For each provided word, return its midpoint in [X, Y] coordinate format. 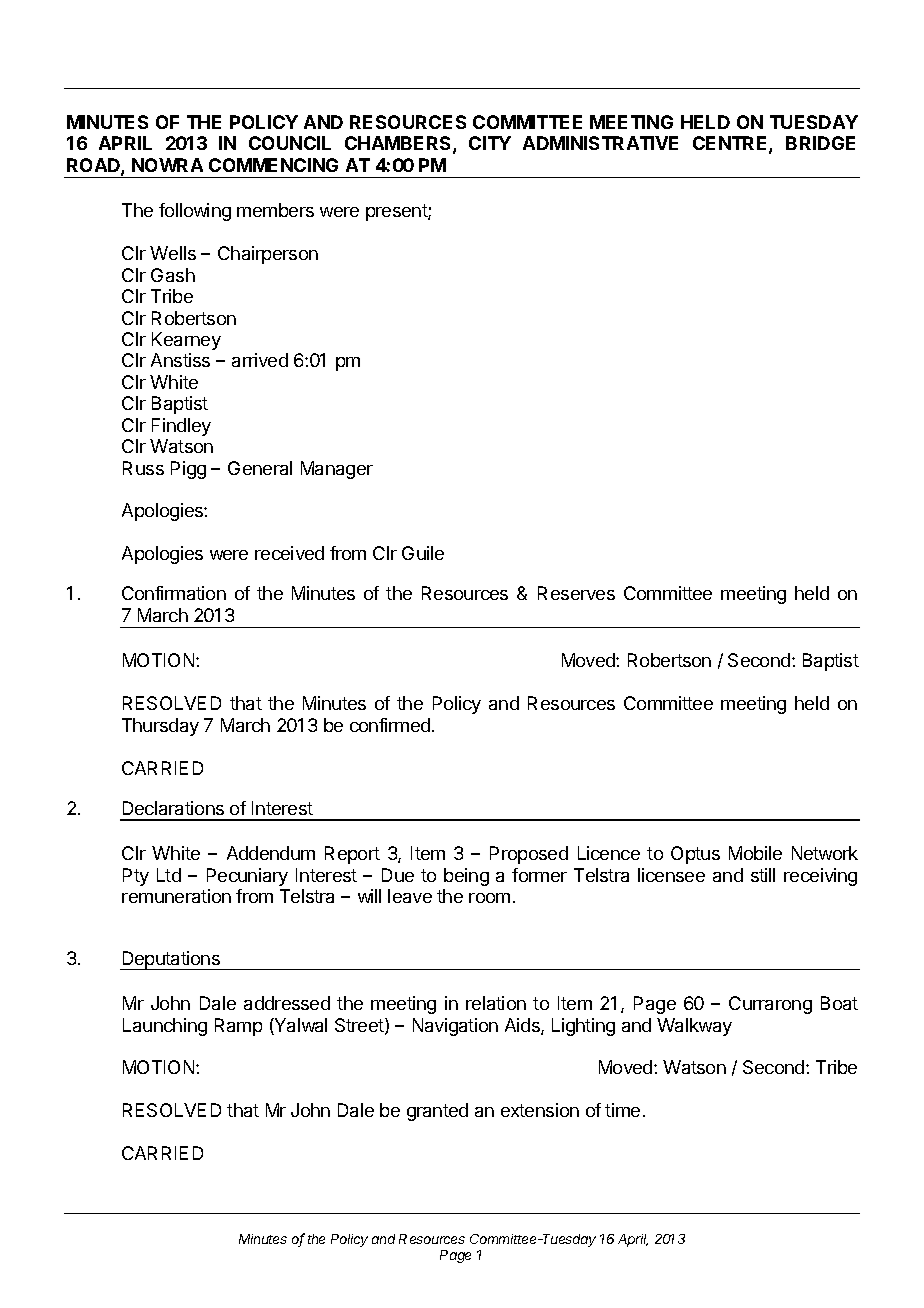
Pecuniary [247, 877]
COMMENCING [273, 165]
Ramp [238, 1027]
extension [540, 1110]
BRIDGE [820, 143]
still [763, 875]
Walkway [694, 1027]
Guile [423, 553]
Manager [337, 470]
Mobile [755, 853]
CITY [490, 143]
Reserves [576, 593]
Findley [181, 427]
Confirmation [174, 593]
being [466, 877]
